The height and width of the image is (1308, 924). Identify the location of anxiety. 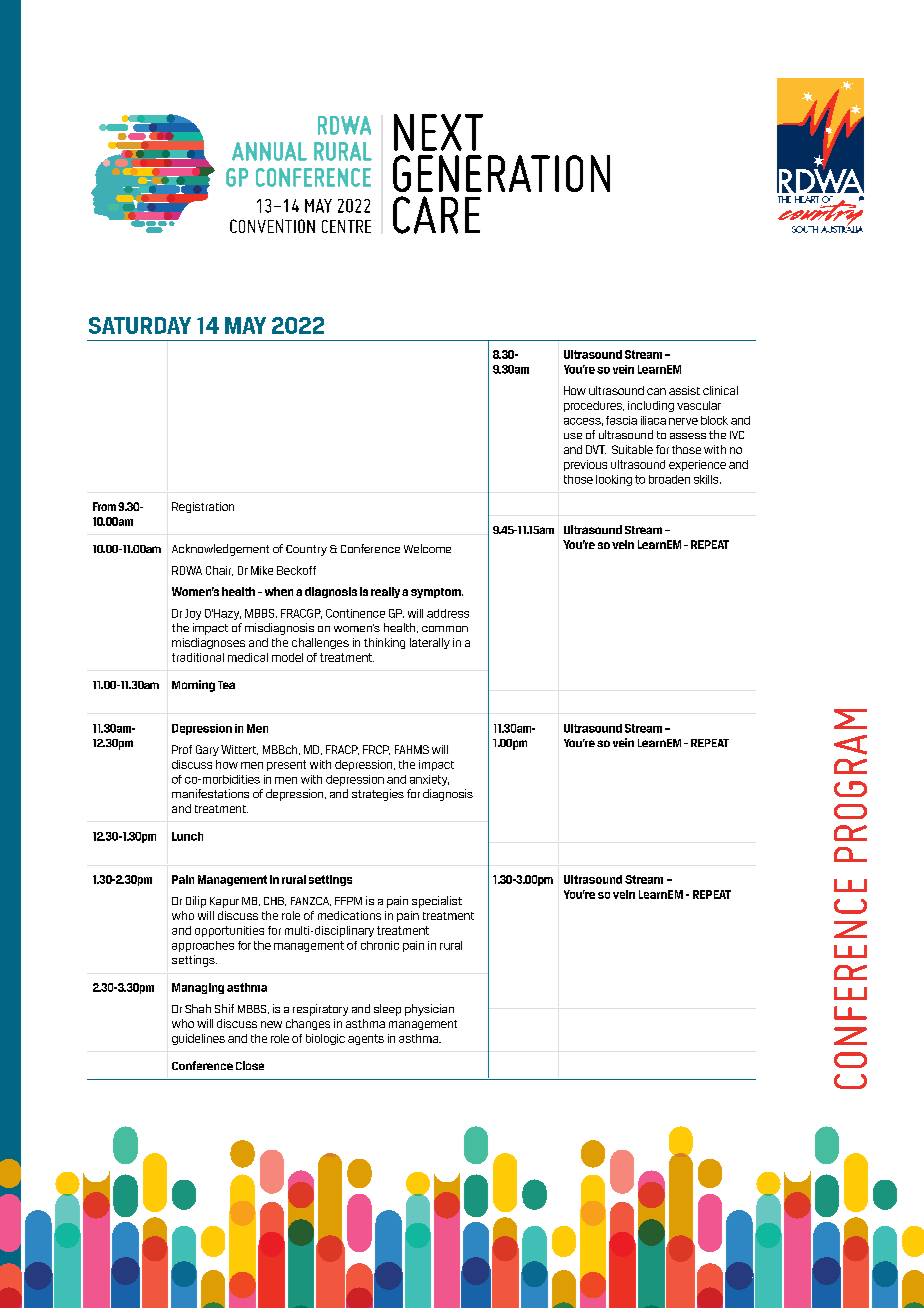
(429, 780).
